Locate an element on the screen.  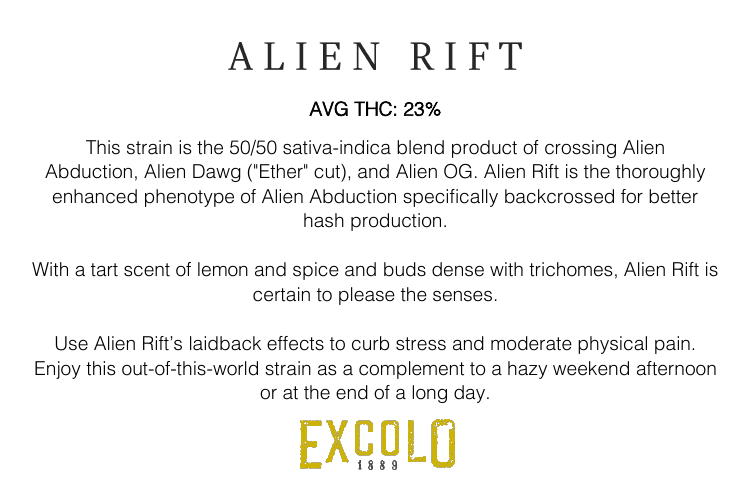
buds is located at coordinates (405, 269).
